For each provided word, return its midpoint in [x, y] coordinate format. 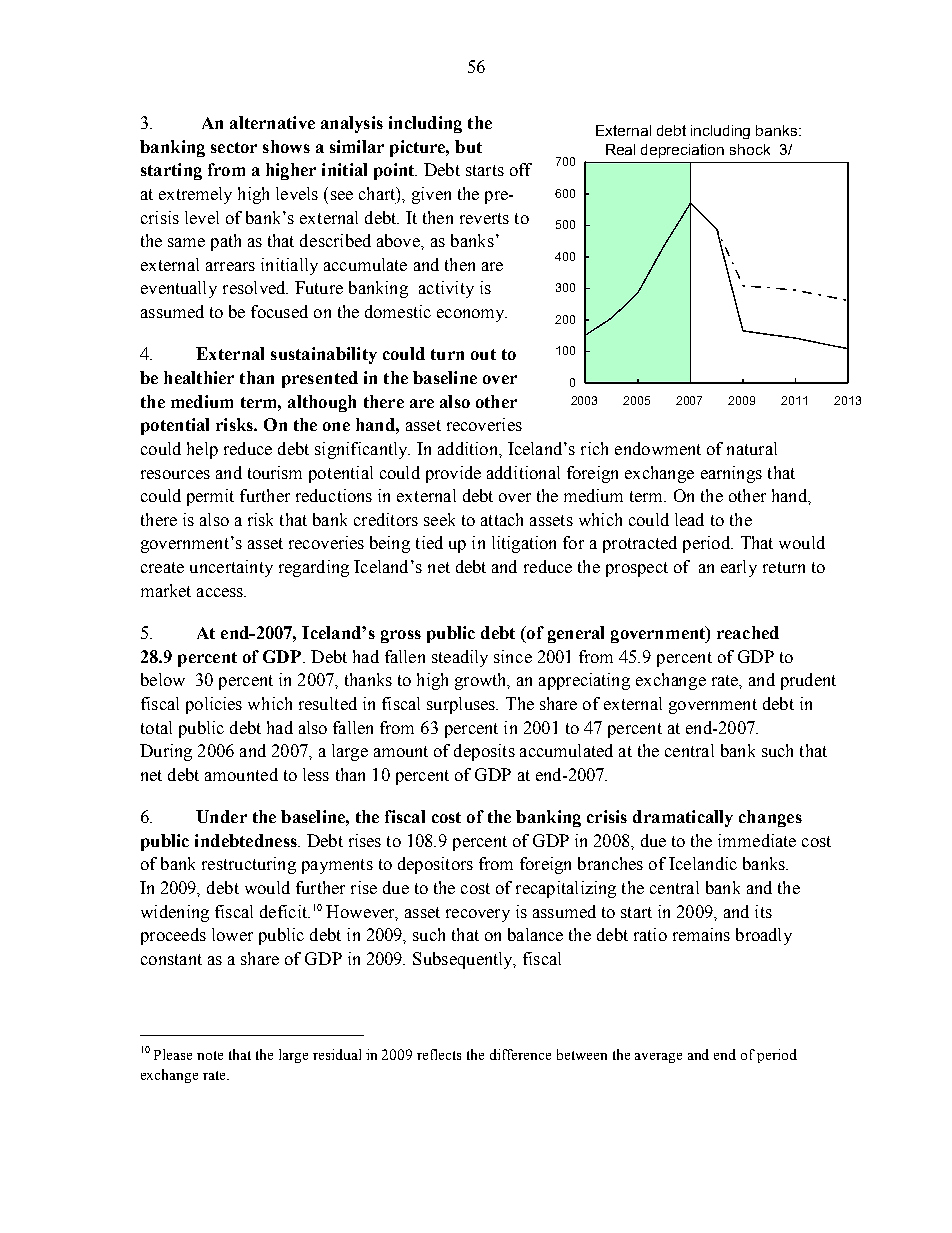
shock [750, 149]
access [221, 592]
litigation [524, 544]
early [739, 568]
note [210, 1055]
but [468, 146]
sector [234, 147]
